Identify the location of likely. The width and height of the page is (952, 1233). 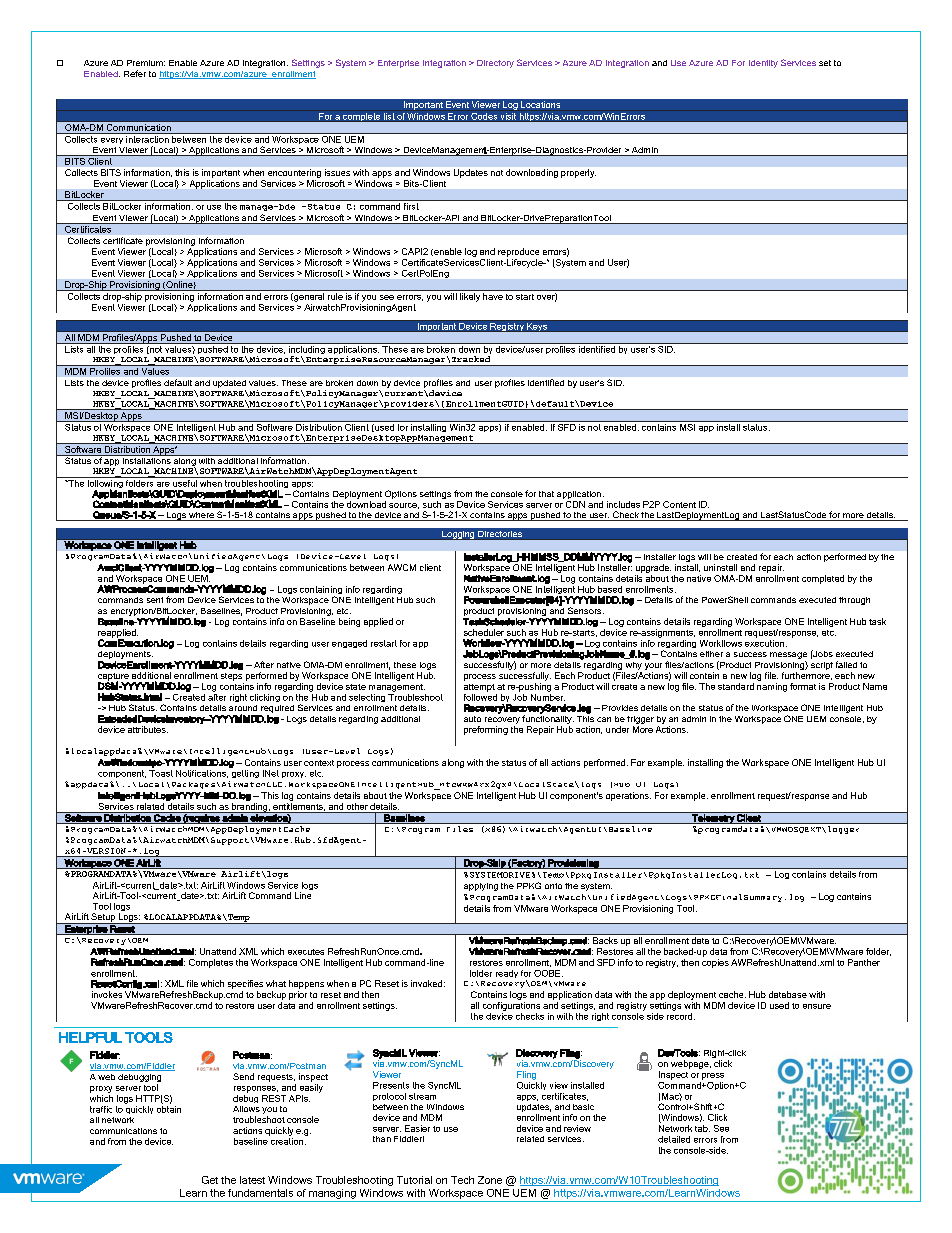
(470, 297).
